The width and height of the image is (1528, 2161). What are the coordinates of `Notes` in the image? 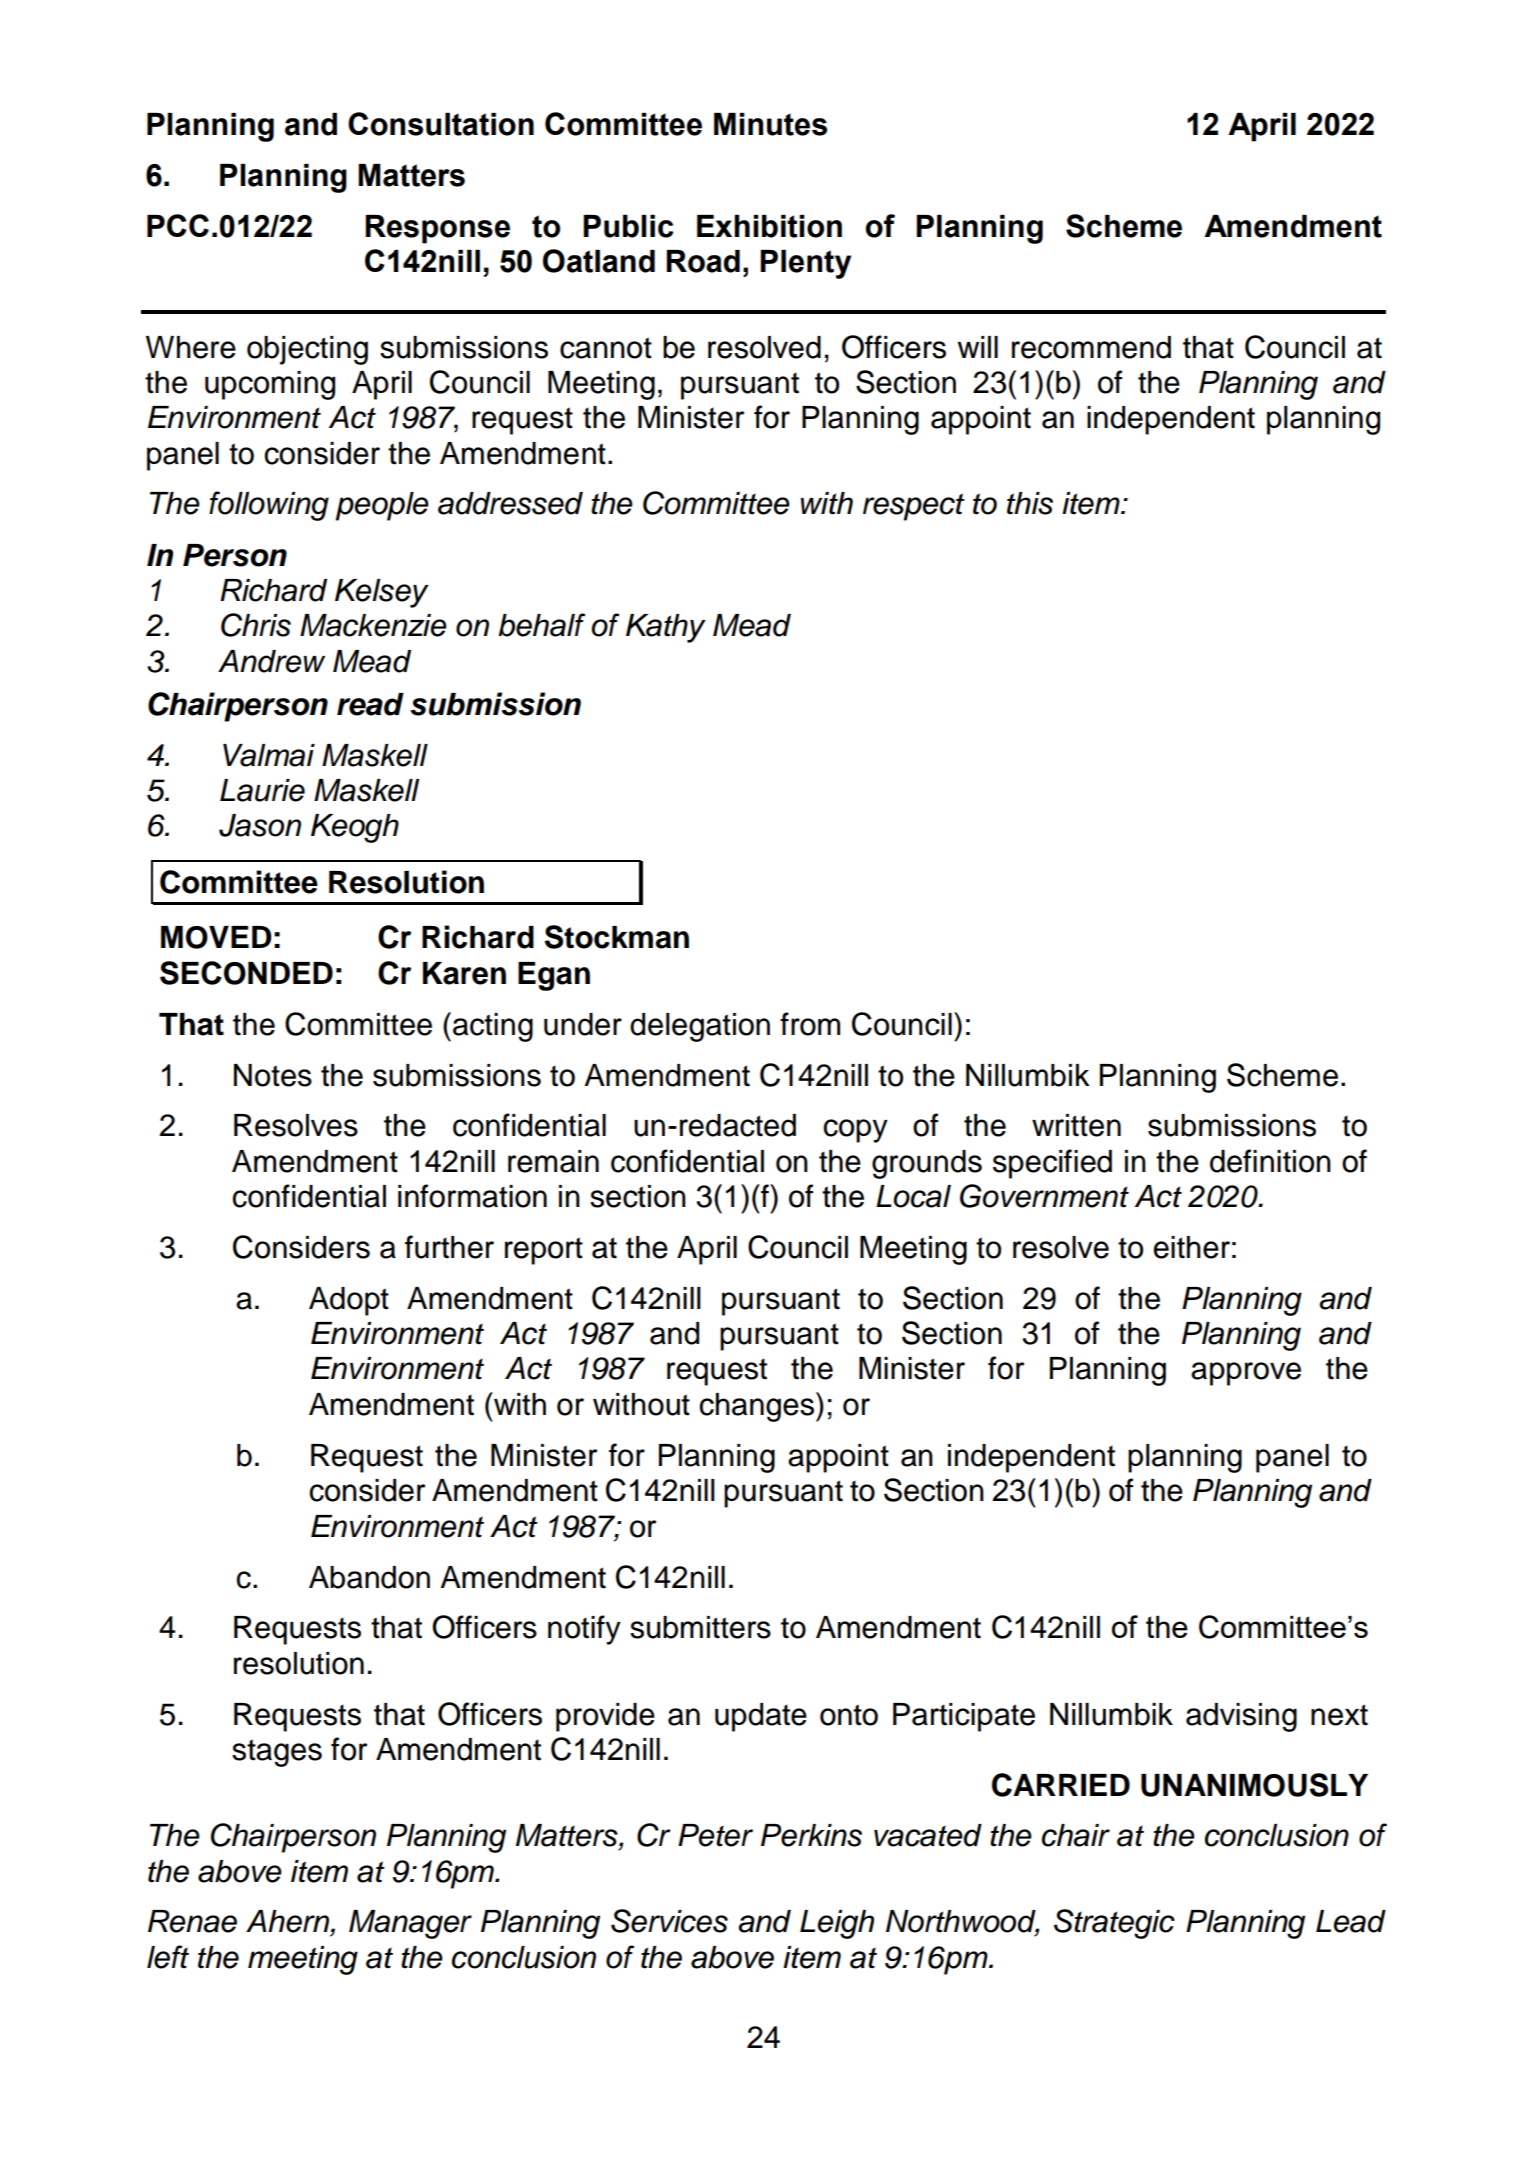 It's located at (273, 1075).
